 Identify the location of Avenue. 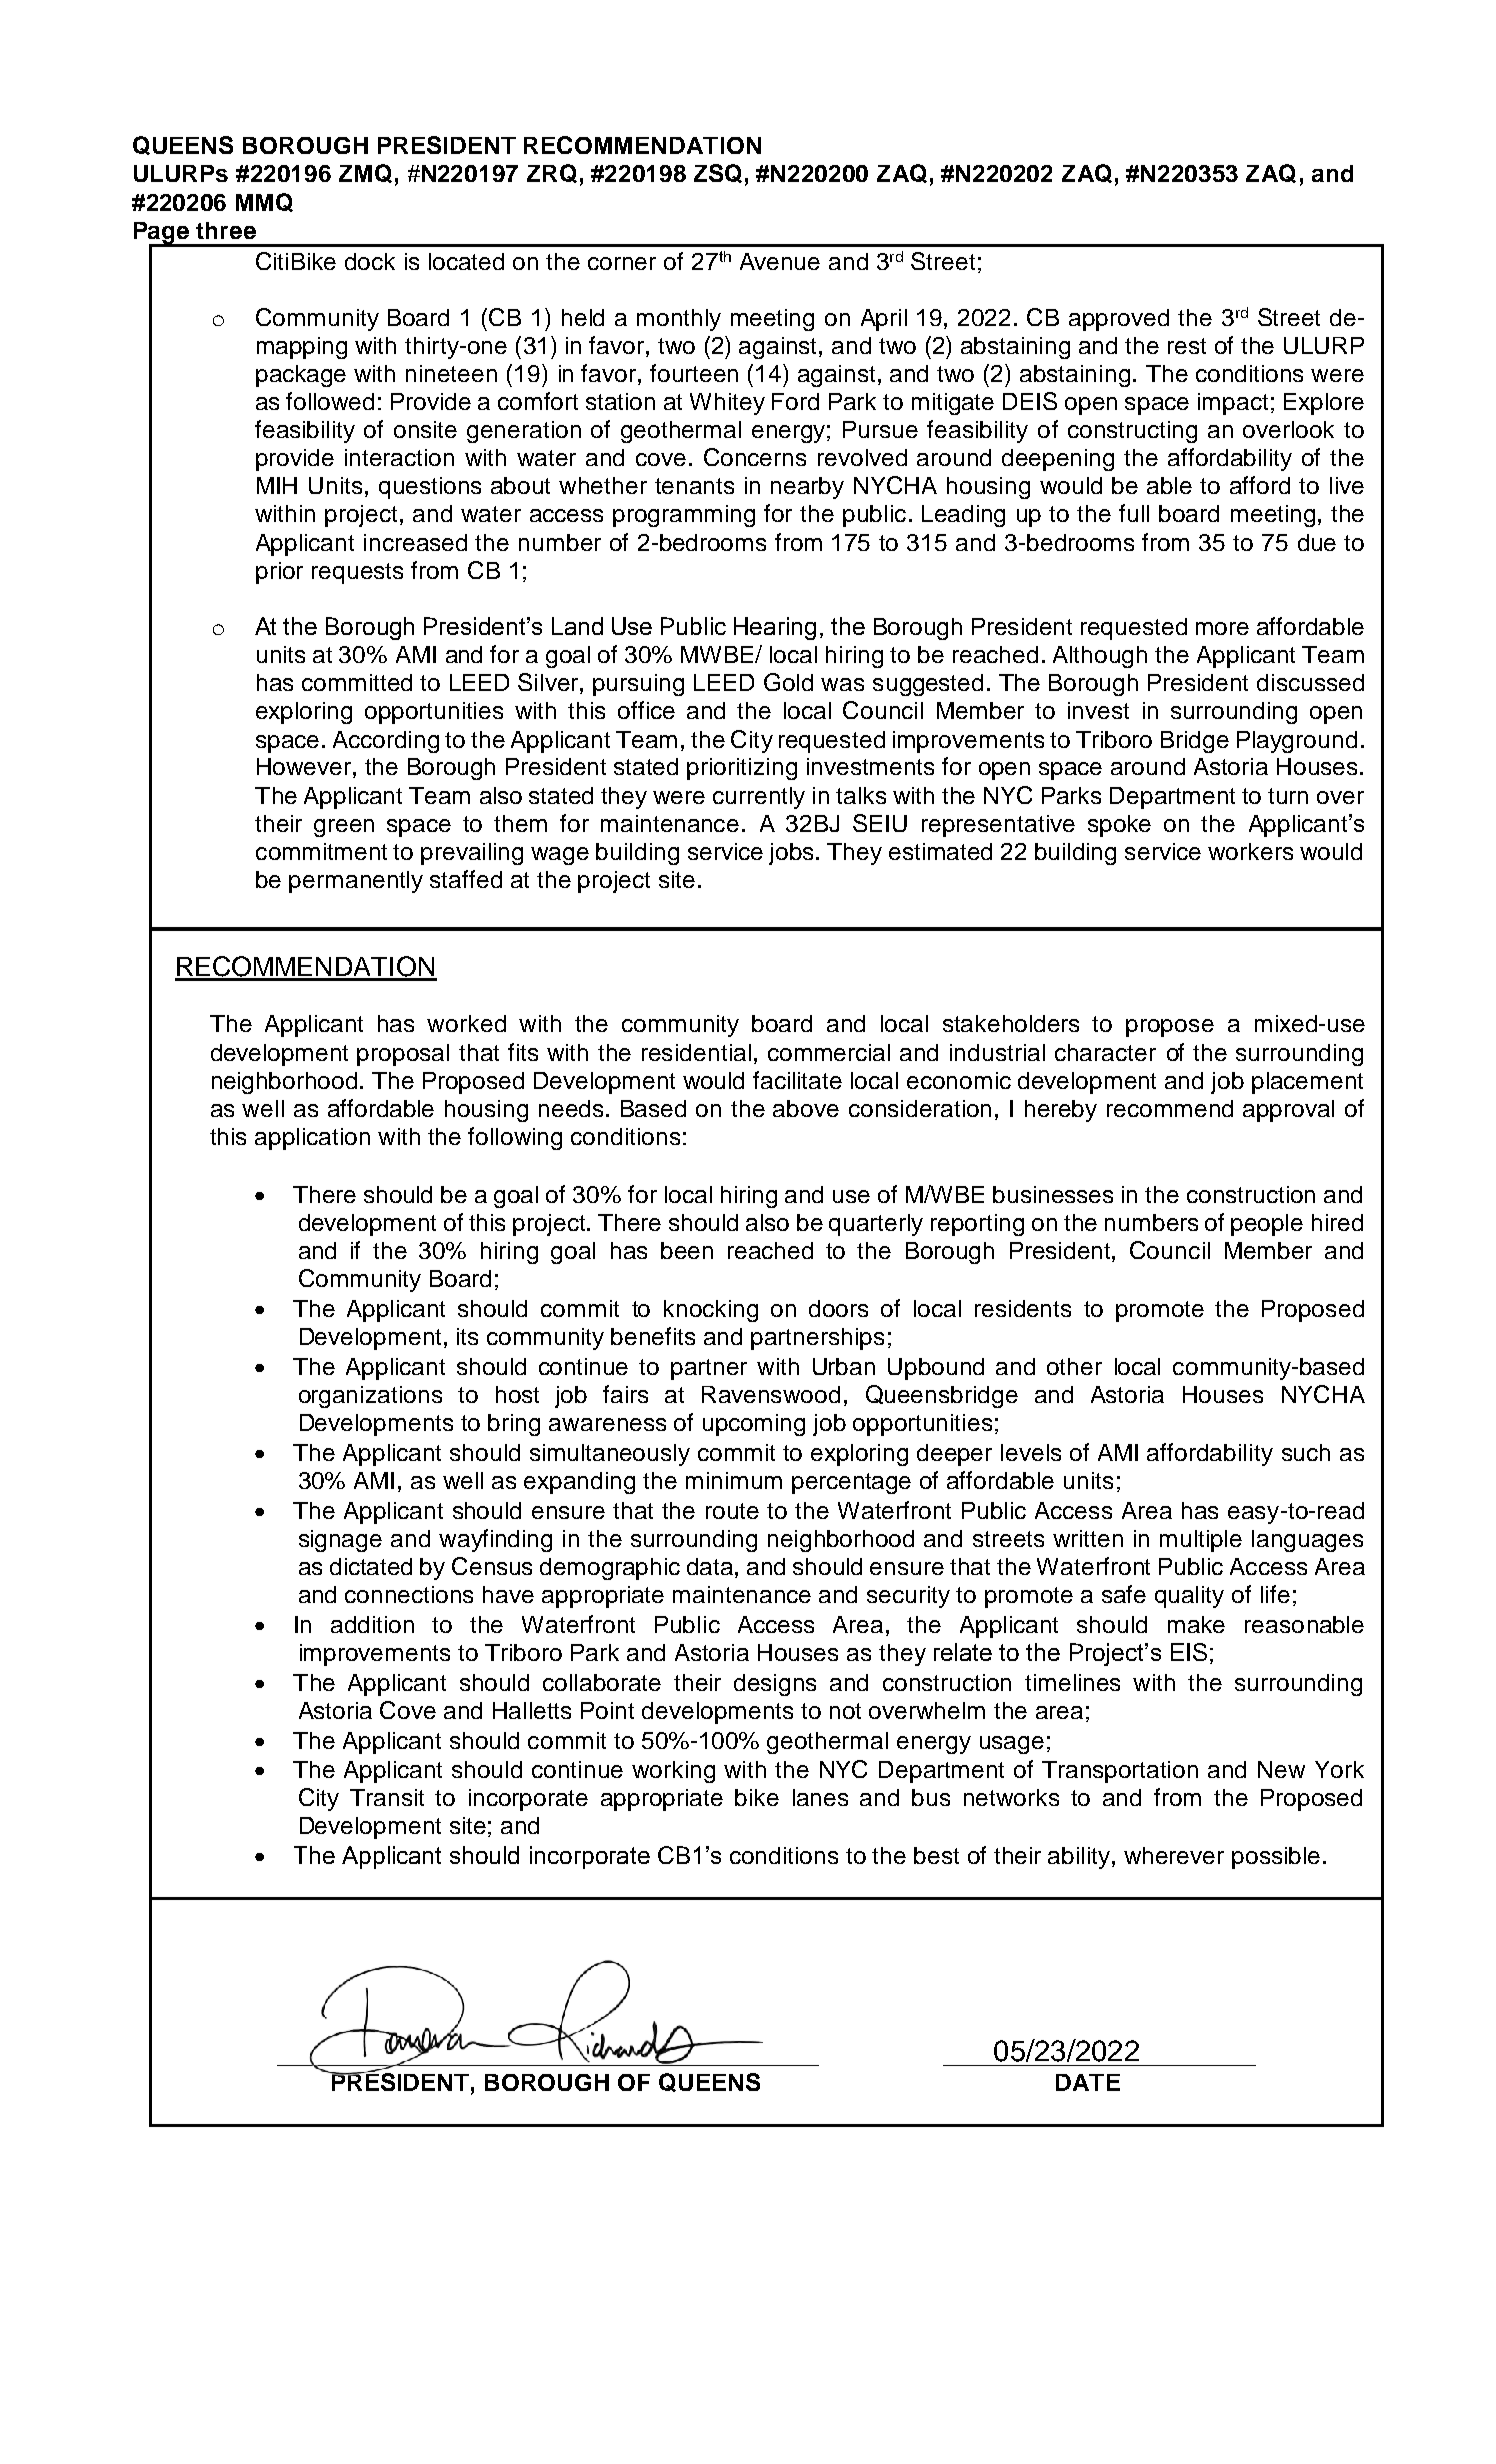
(780, 261).
